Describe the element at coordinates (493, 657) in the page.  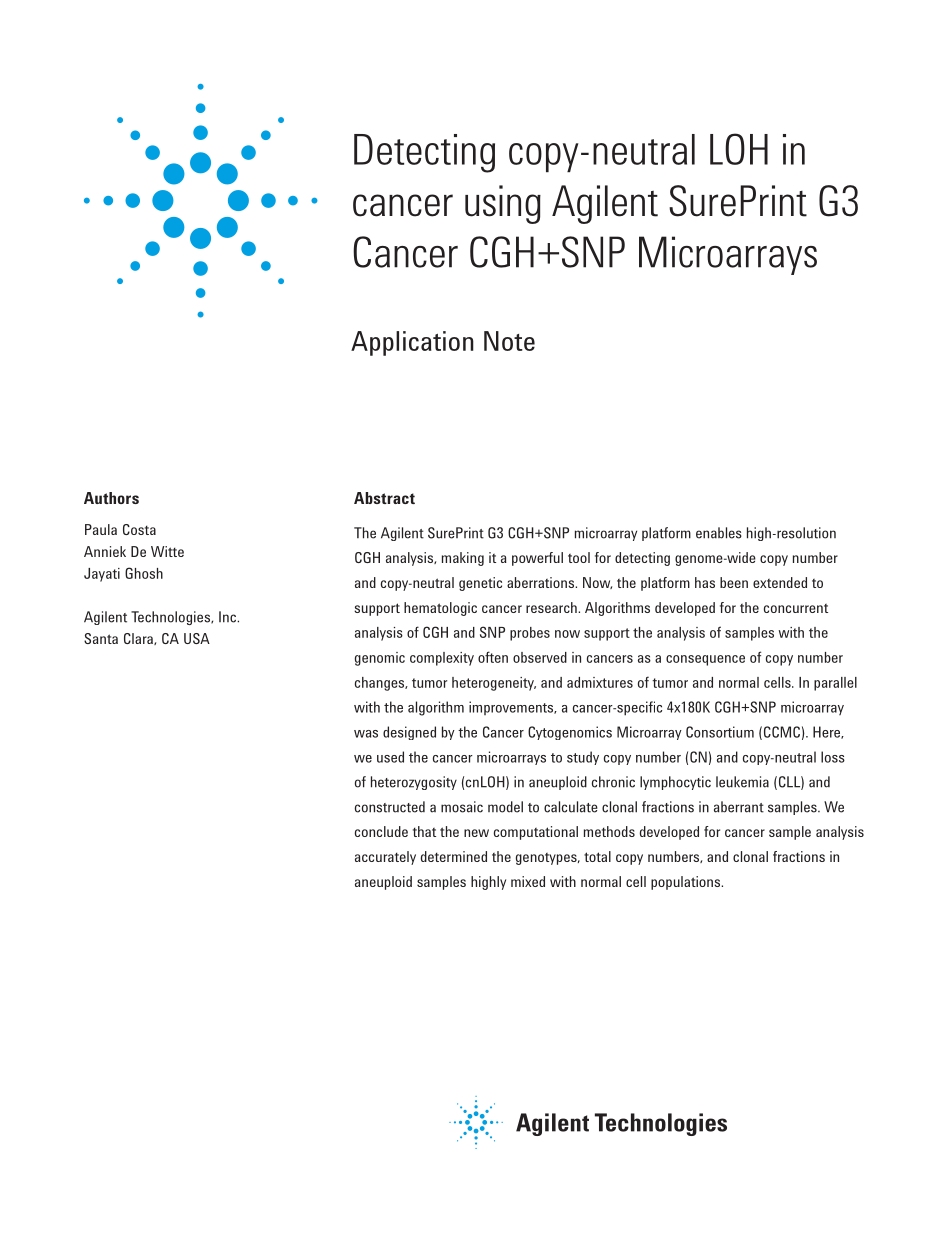
I see `often` at that location.
